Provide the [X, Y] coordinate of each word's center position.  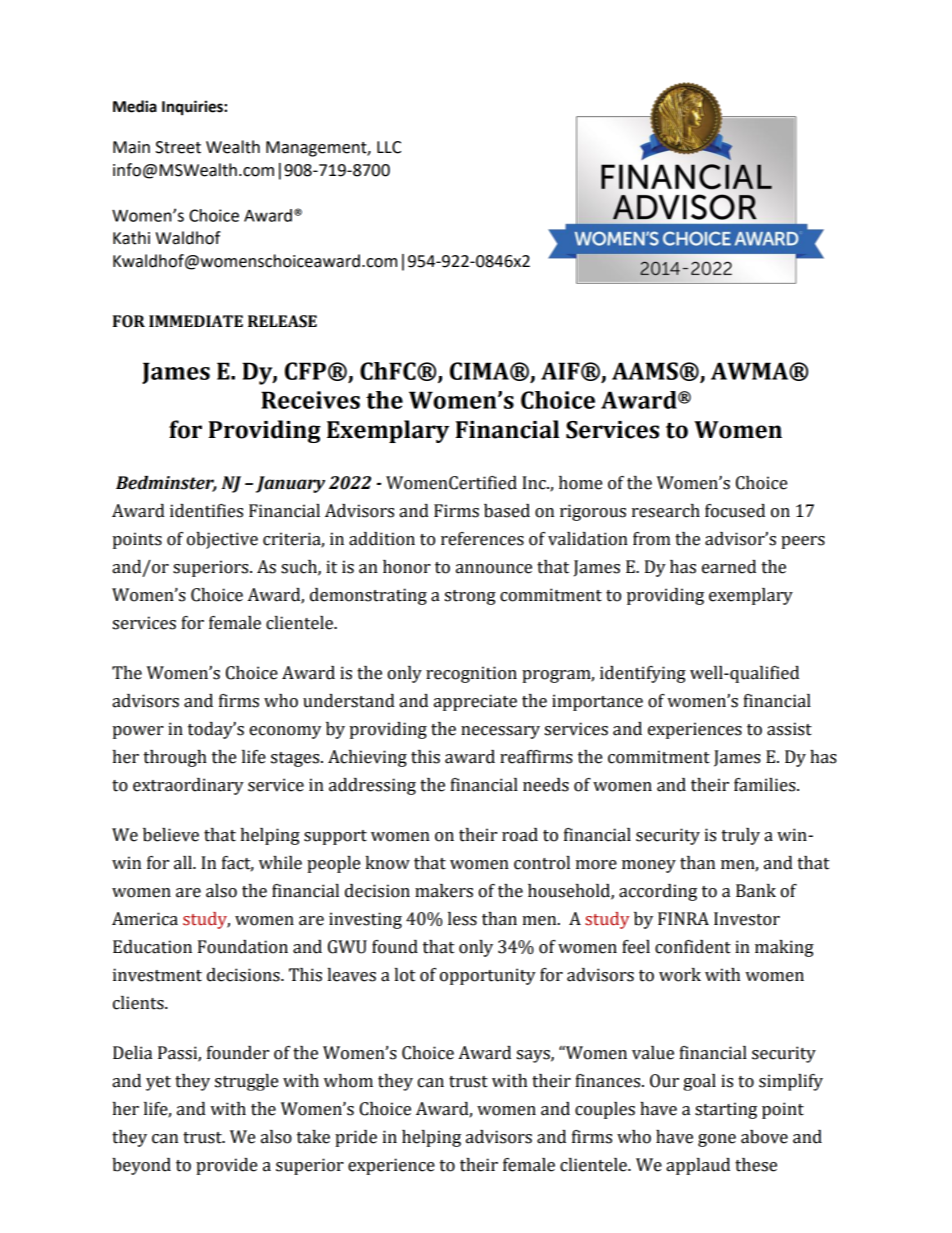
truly [741, 836]
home [580, 483]
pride [356, 1138]
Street [178, 147]
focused [735, 511]
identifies [206, 511]
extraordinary [188, 786]
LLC [389, 147]
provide [226, 1166]
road [520, 835]
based [507, 511]
